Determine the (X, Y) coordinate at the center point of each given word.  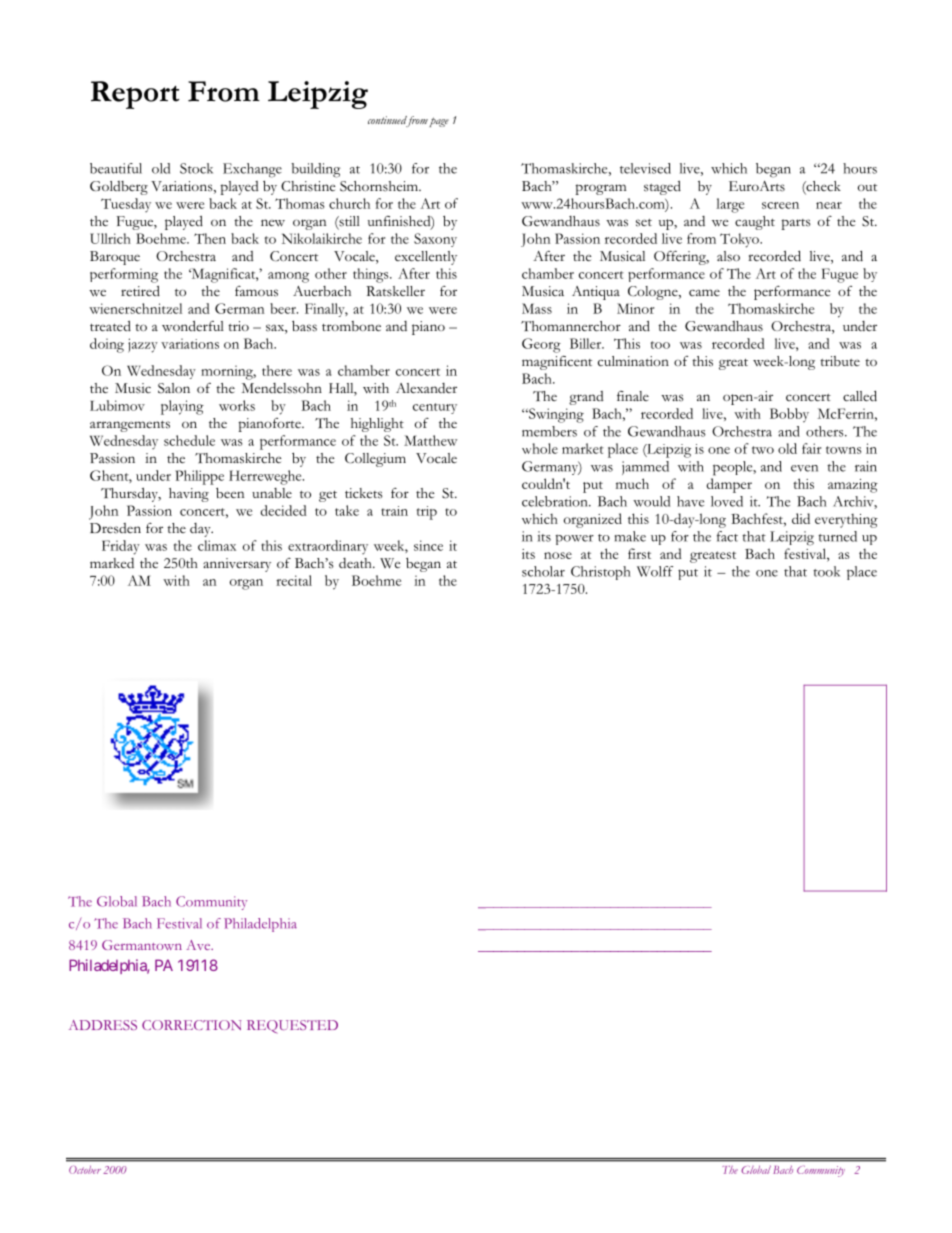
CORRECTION (191, 1025)
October (85, 1170)
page (439, 122)
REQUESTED (292, 1027)
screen (780, 205)
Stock (196, 168)
